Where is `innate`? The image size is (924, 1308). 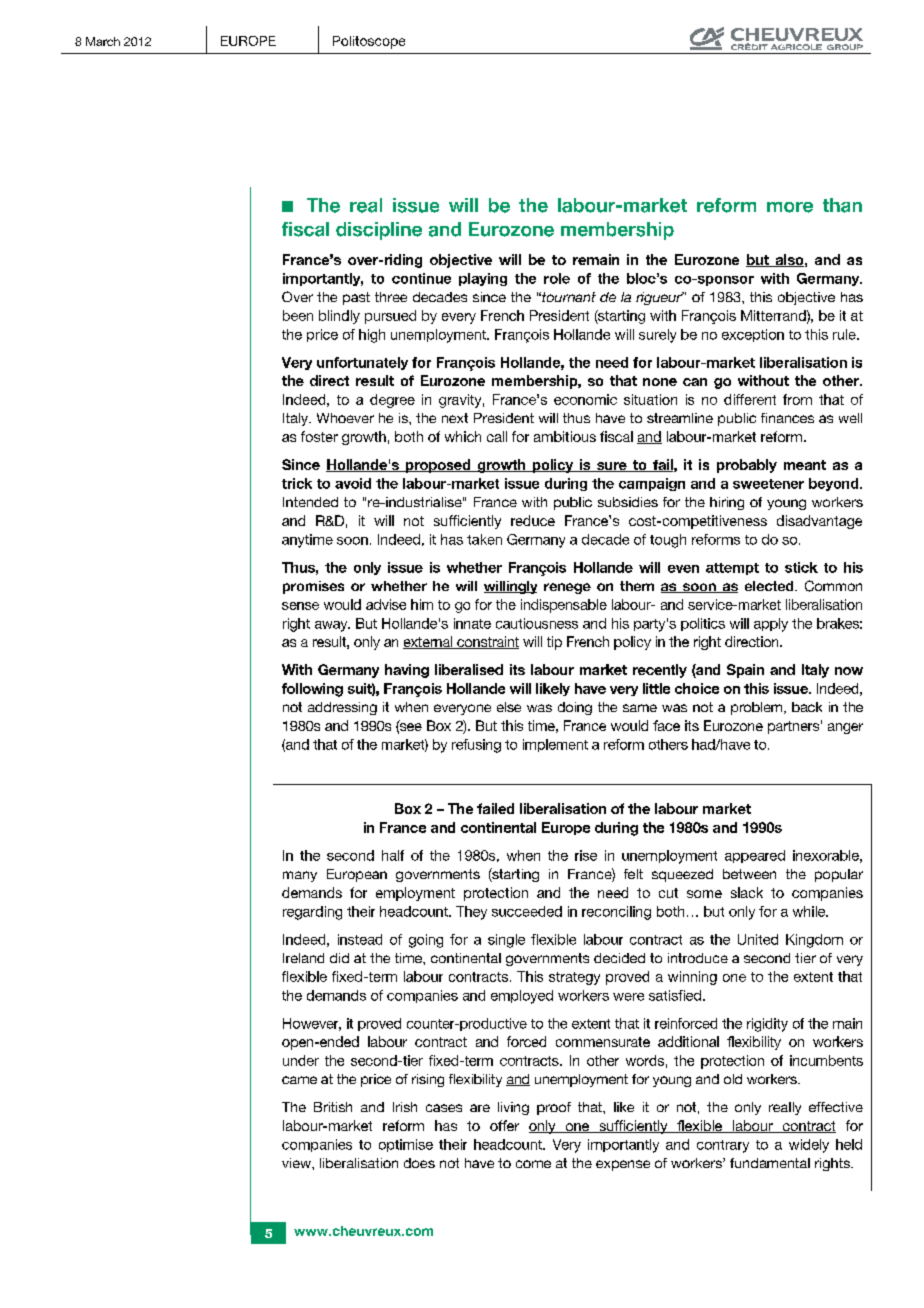 innate is located at coordinates (472, 623).
